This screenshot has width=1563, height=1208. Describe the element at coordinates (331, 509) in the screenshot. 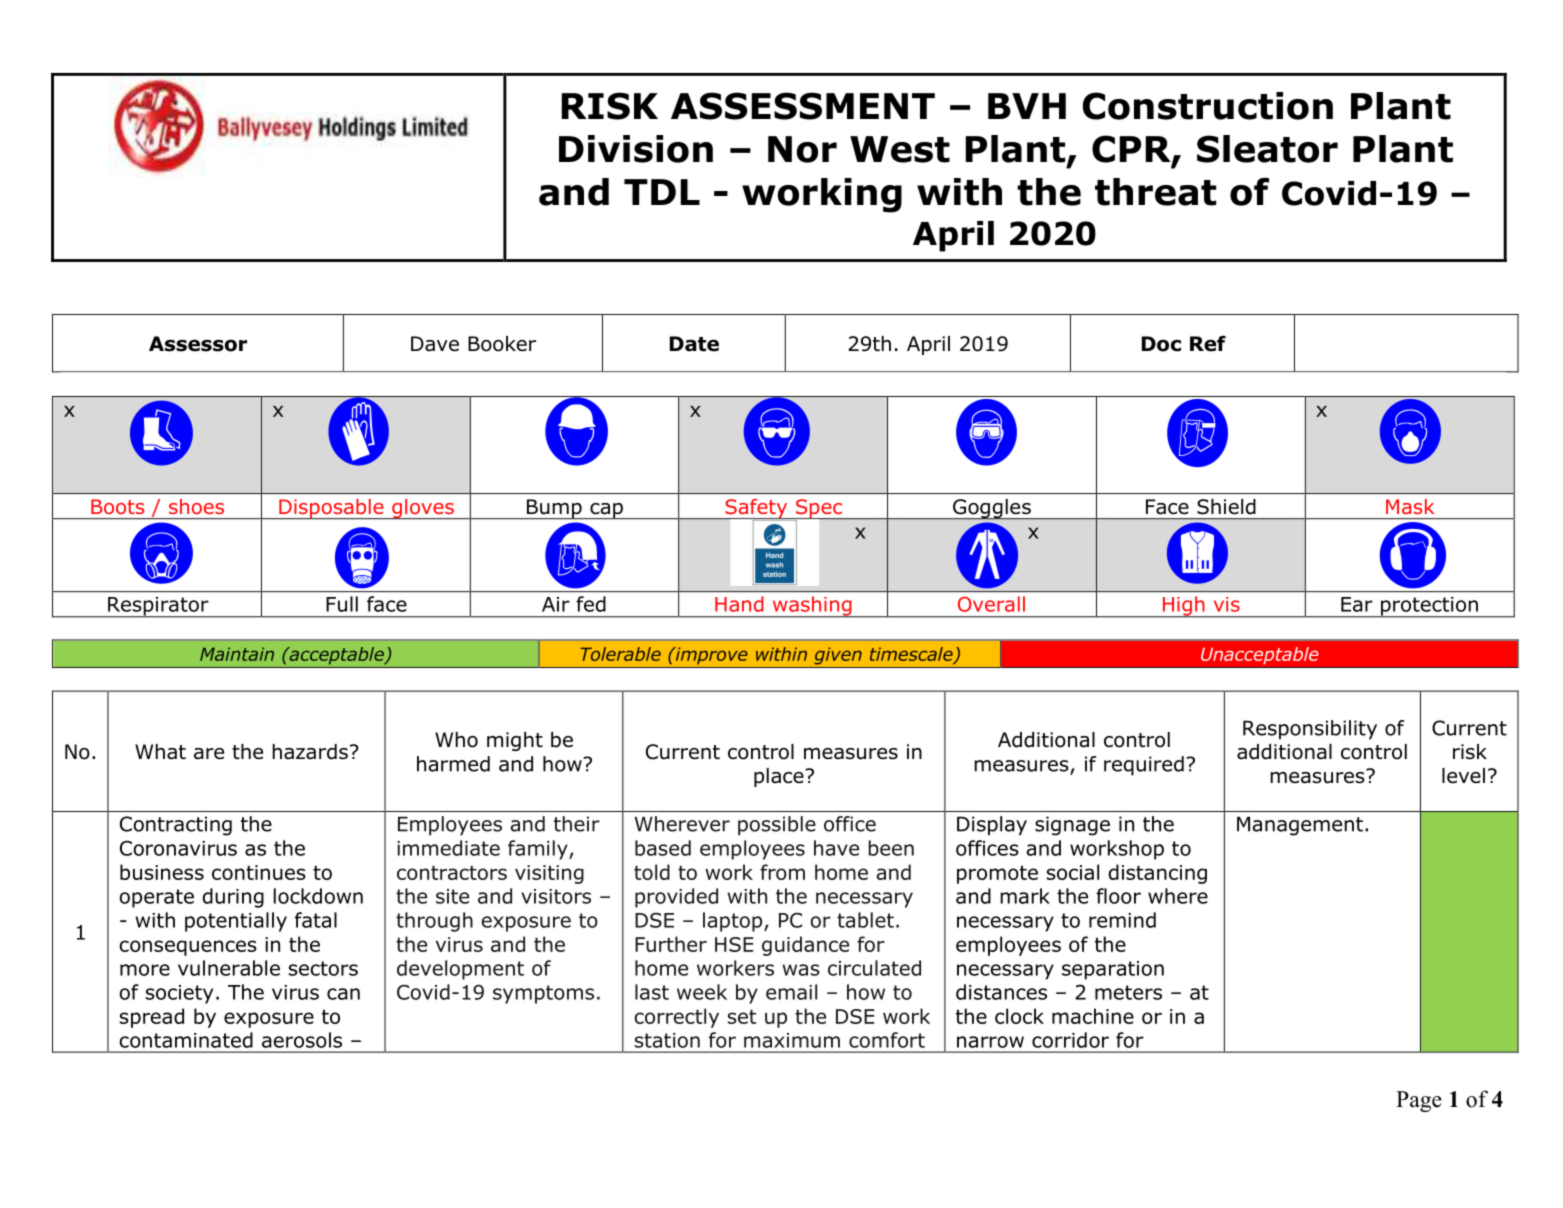

I see `Disposable` at that location.
